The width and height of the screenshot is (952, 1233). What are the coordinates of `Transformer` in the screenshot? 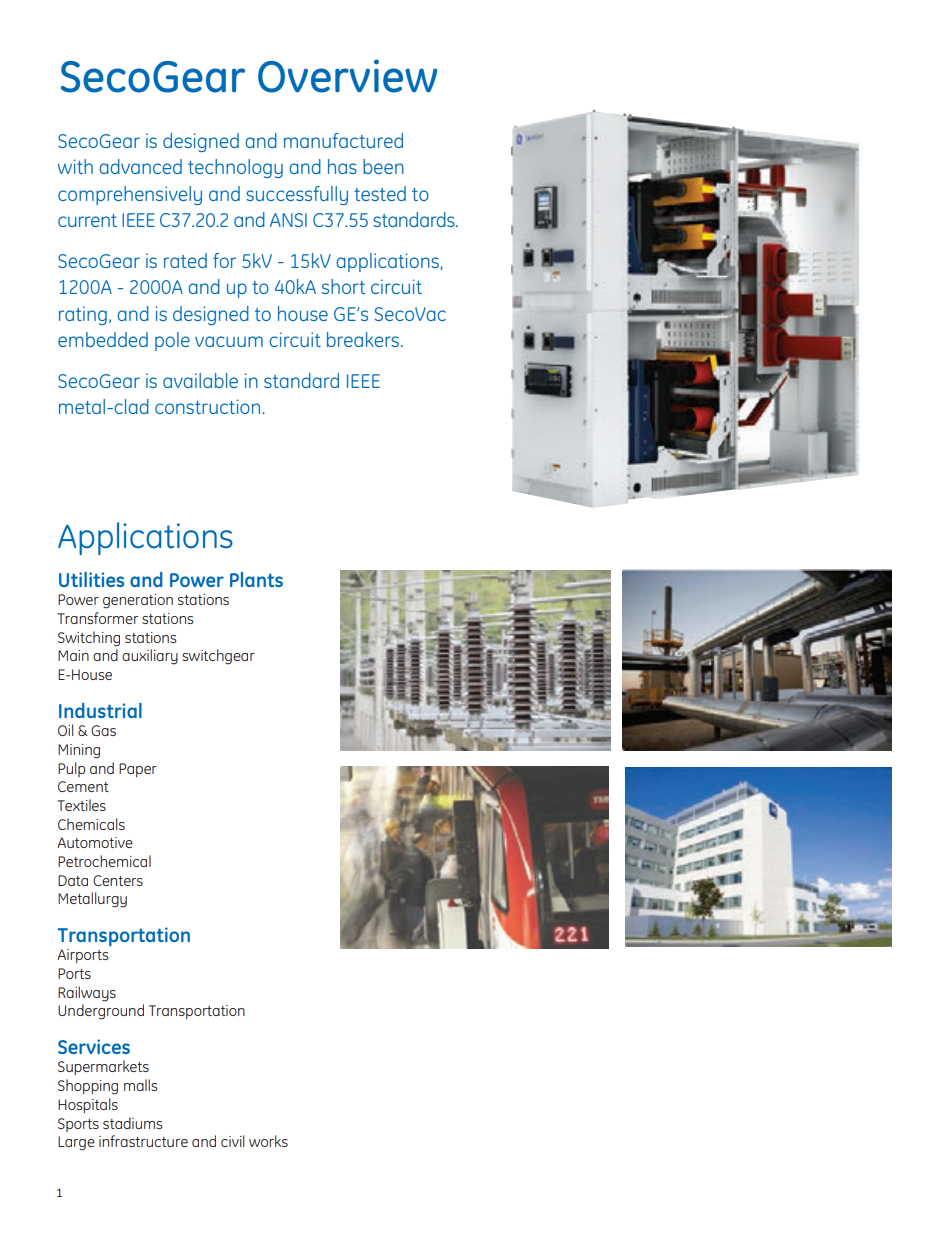 It's located at (97, 618).
